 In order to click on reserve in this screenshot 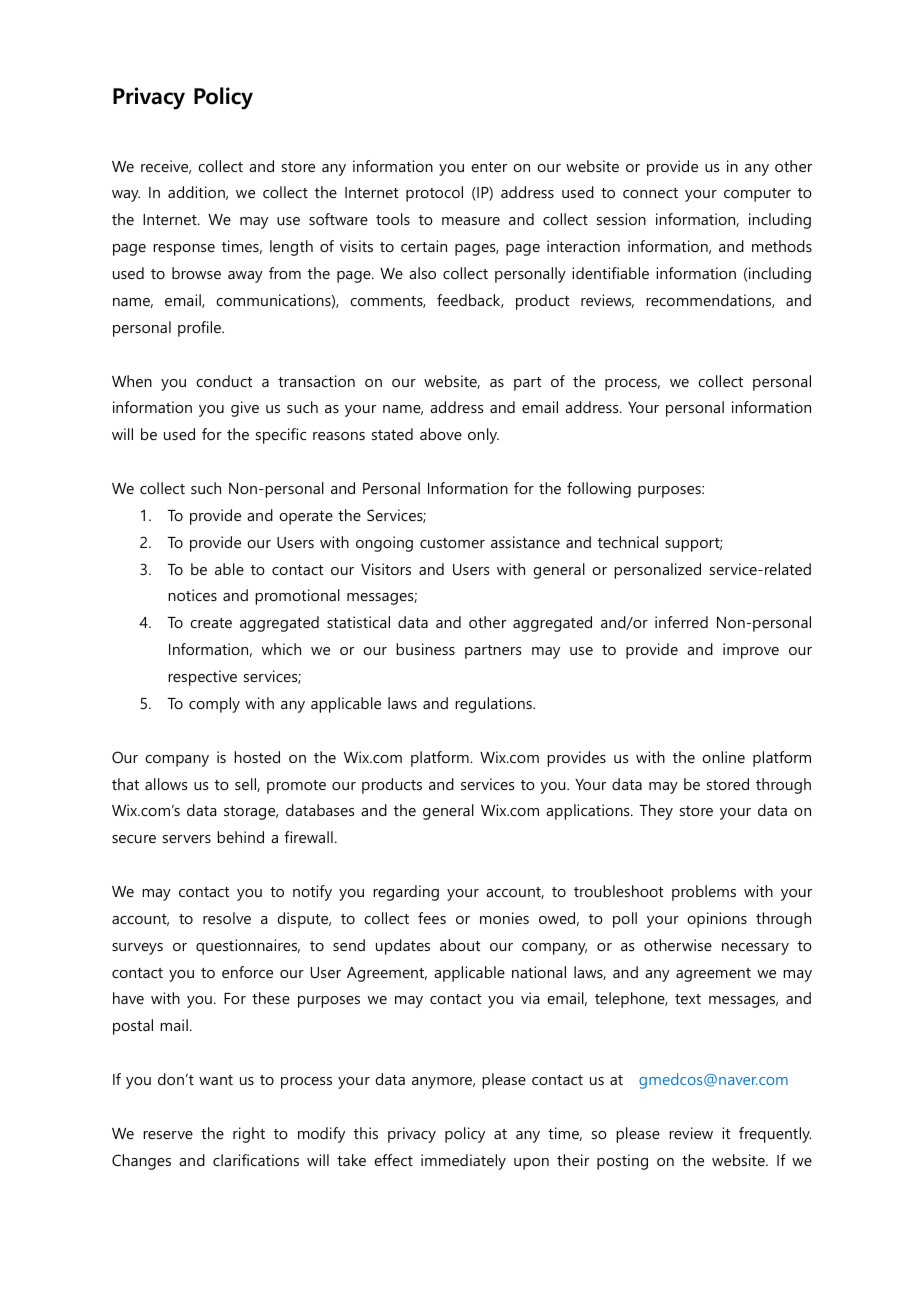, I will do `click(168, 1135)`.
